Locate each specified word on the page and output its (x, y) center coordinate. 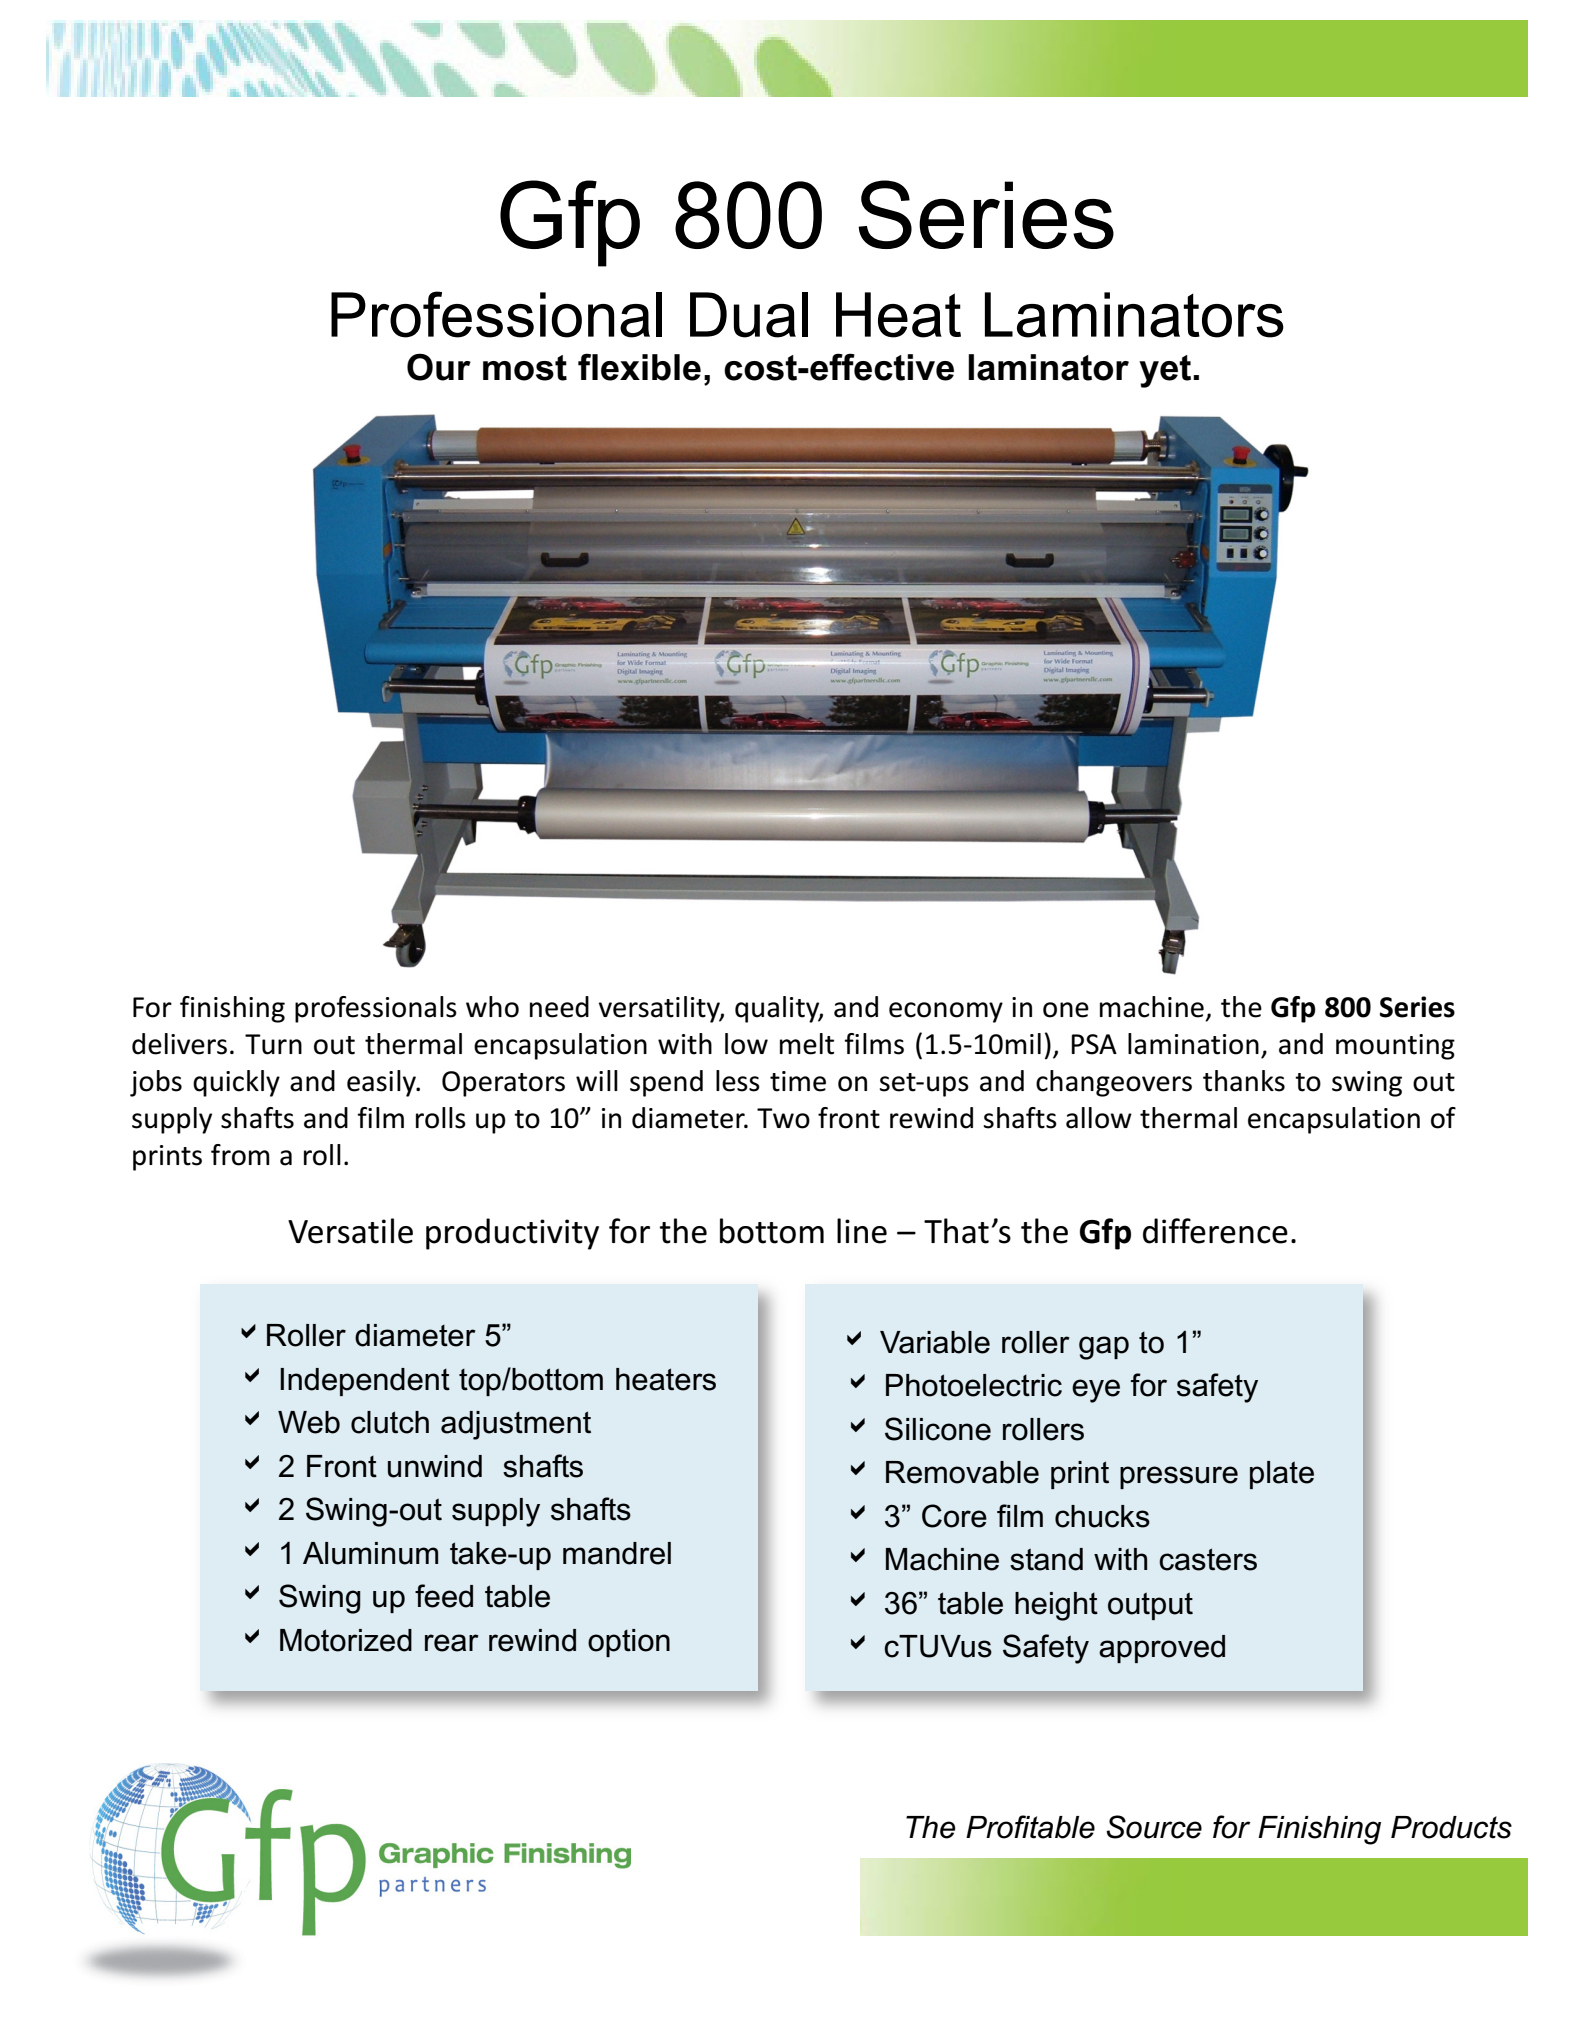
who (492, 1007)
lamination (1193, 1044)
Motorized (346, 1640)
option (629, 1643)
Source (1154, 1827)
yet (1166, 371)
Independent (365, 1382)
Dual (749, 315)
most (525, 368)
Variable (935, 1342)
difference (1215, 1231)
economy (946, 1012)
